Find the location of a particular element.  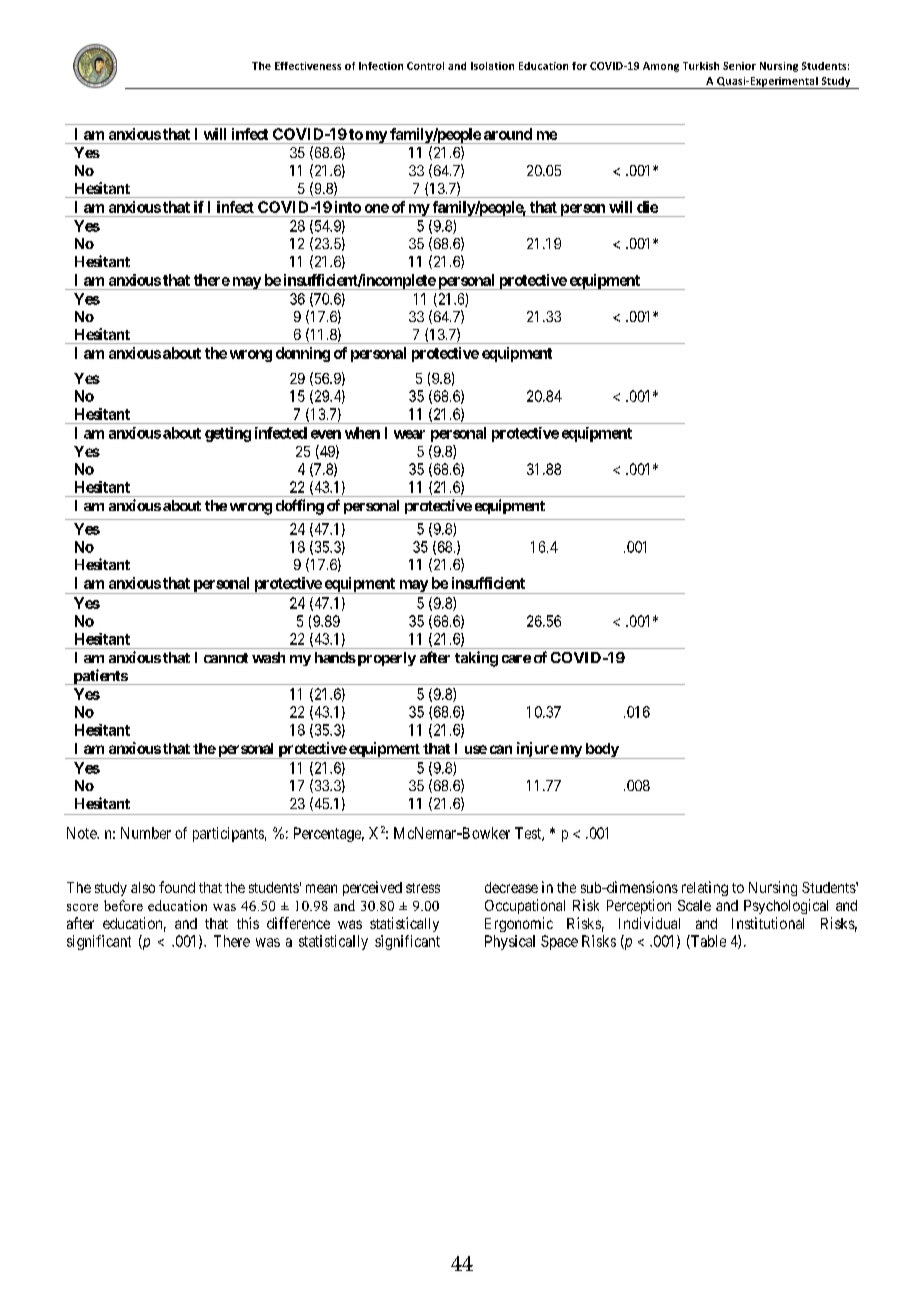

wear is located at coordinates (409, 434).
